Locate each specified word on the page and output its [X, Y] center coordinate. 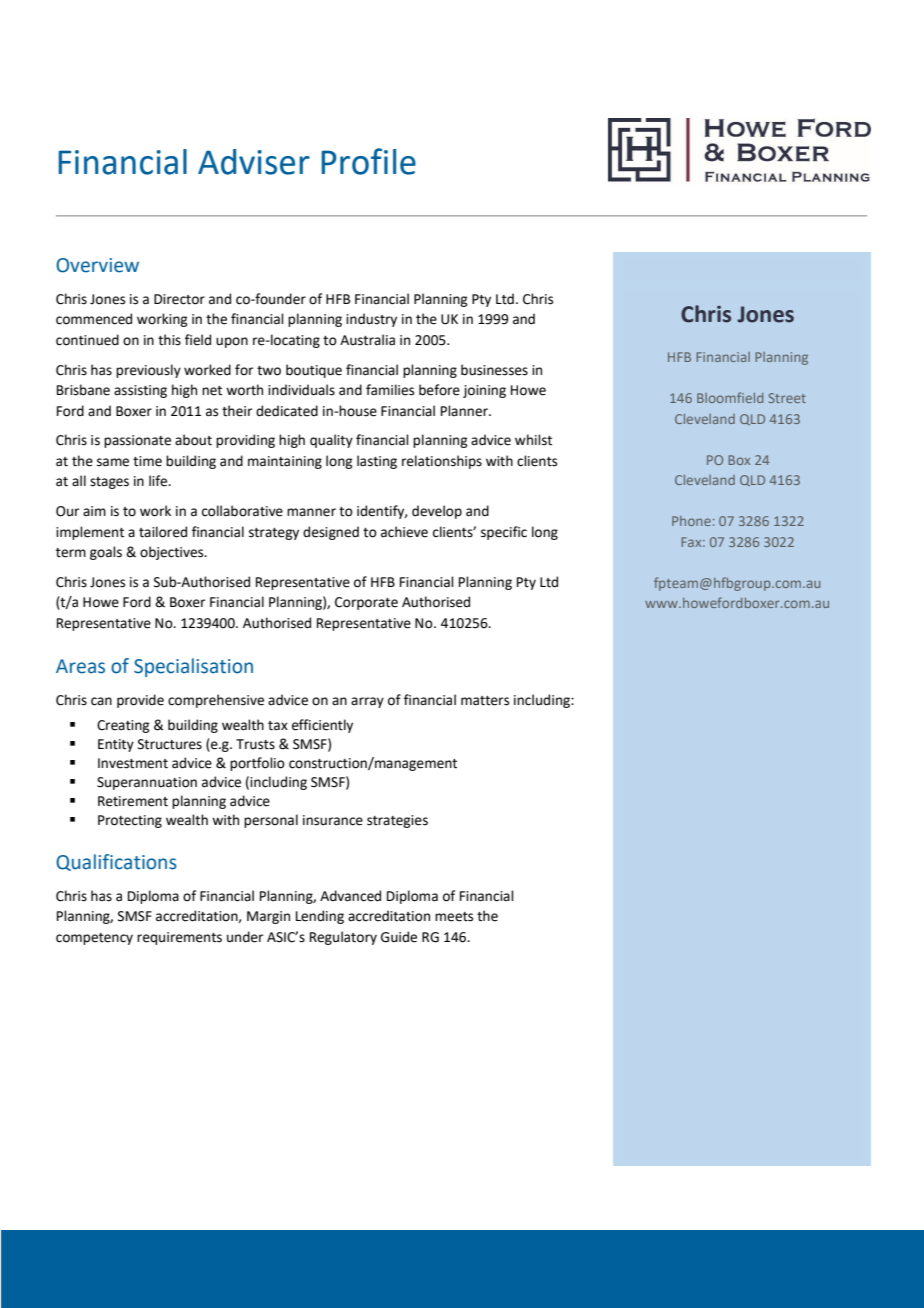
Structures [170, 744]
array [367, 702]
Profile [368, 161]
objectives [173, 553]
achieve [404, 532]
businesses [494, 370]
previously [148, 371]
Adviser [254, 162]
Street [787, 398]
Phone [691, 521]
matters [485, 701]
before [439, 390]
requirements [179, 938]
